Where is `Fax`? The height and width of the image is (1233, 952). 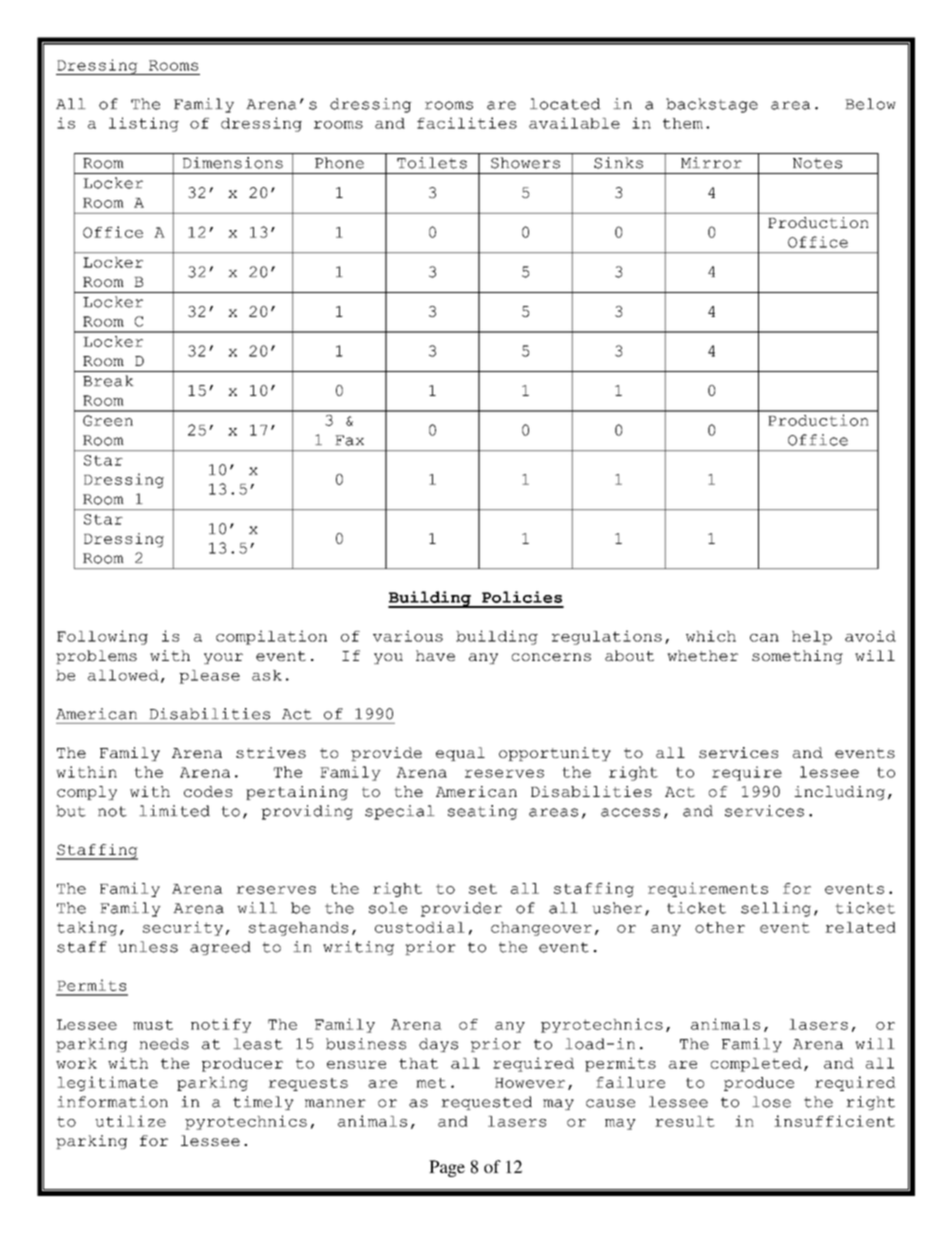
Fax is located at coordinates (349, 440).
